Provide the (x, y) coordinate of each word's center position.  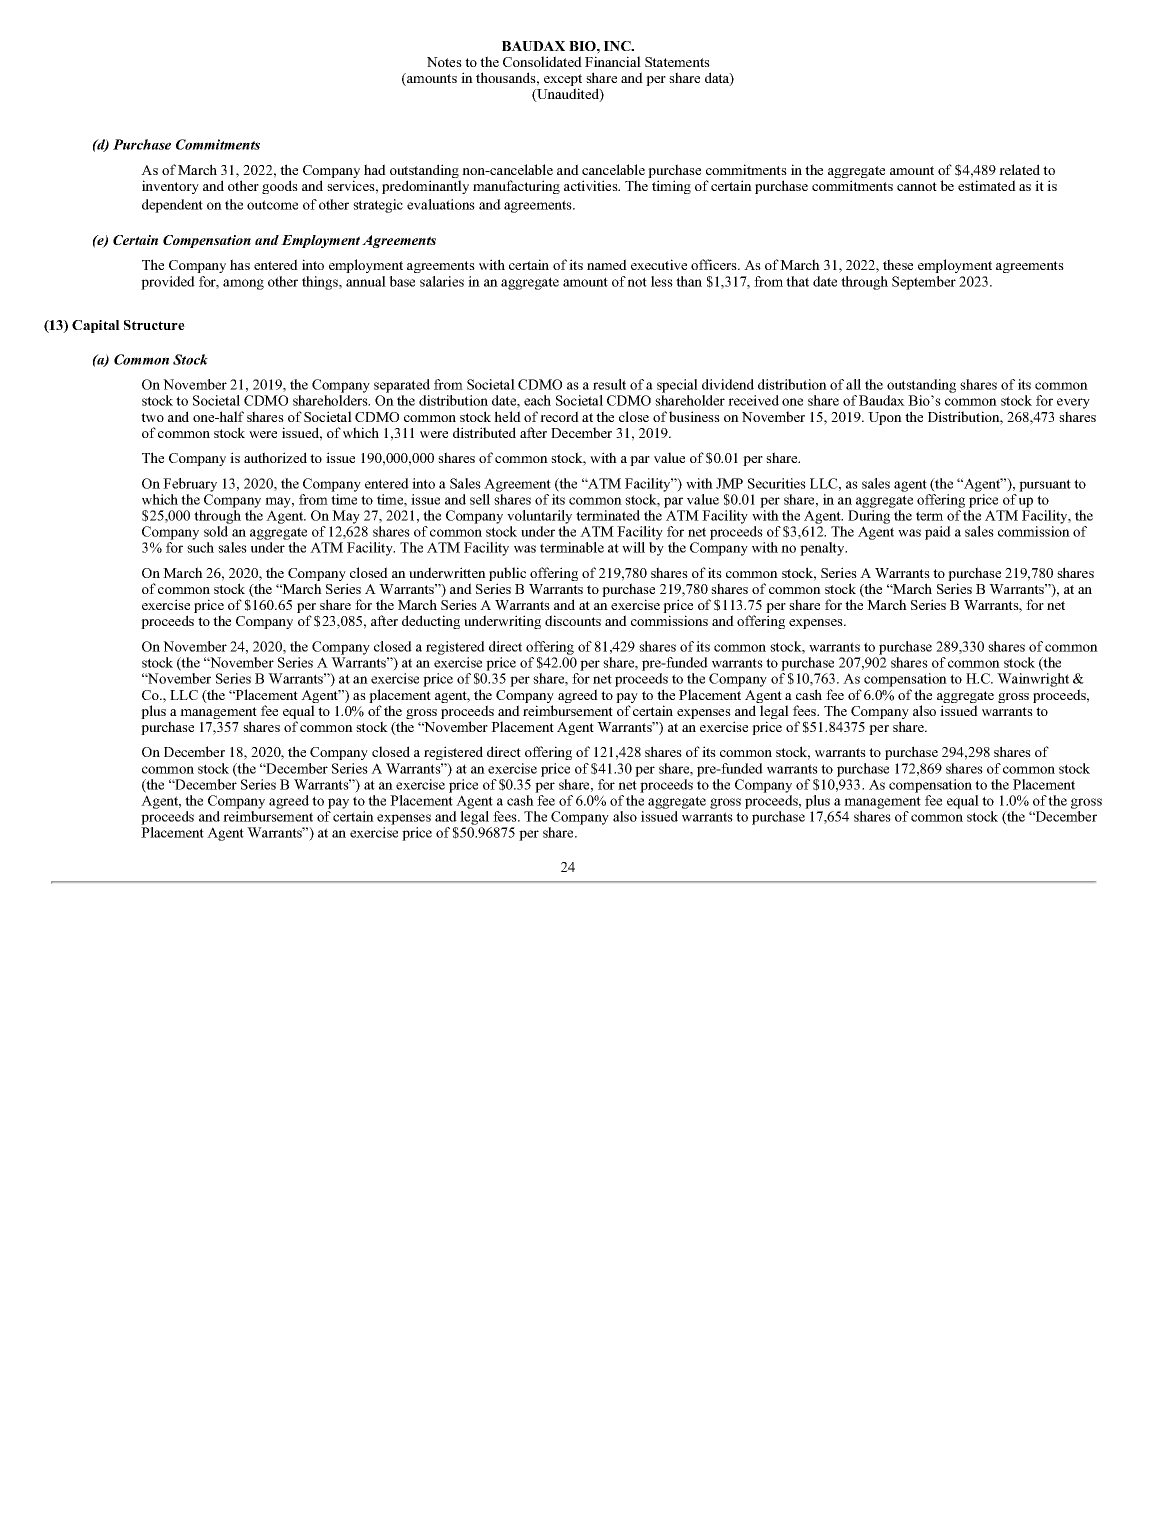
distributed (484, 432)
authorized (275, 457)
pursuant (1045, 485)
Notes (444, 62)
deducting (431, 622)
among (243, 284)
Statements (677, 62)
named (607, 264)
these (898, 264)
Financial (613, 61)
